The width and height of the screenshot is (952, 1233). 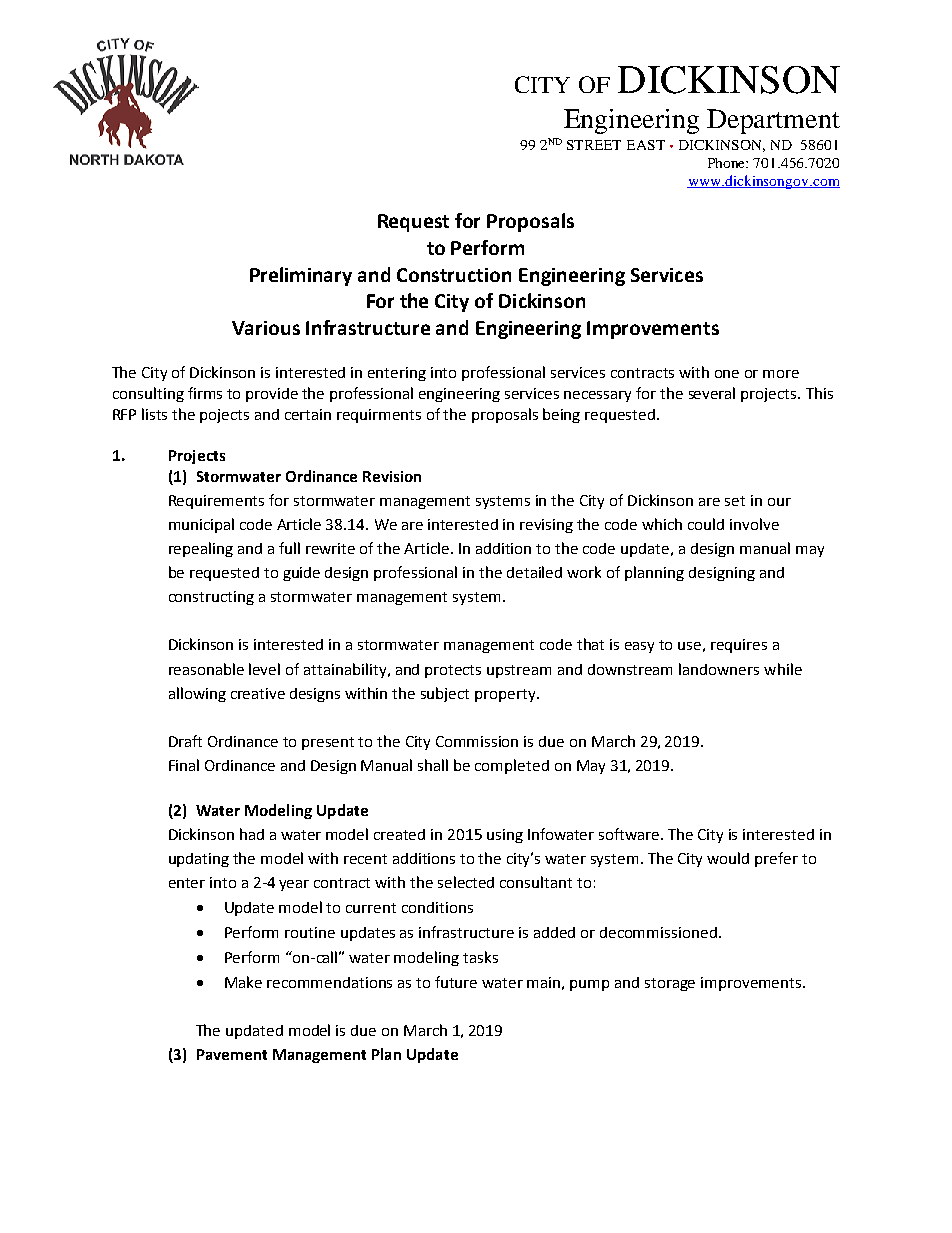 What do you see at coordinates (561, 415) in the screenshot?
I see `being` at bounding box center [561, 415].
